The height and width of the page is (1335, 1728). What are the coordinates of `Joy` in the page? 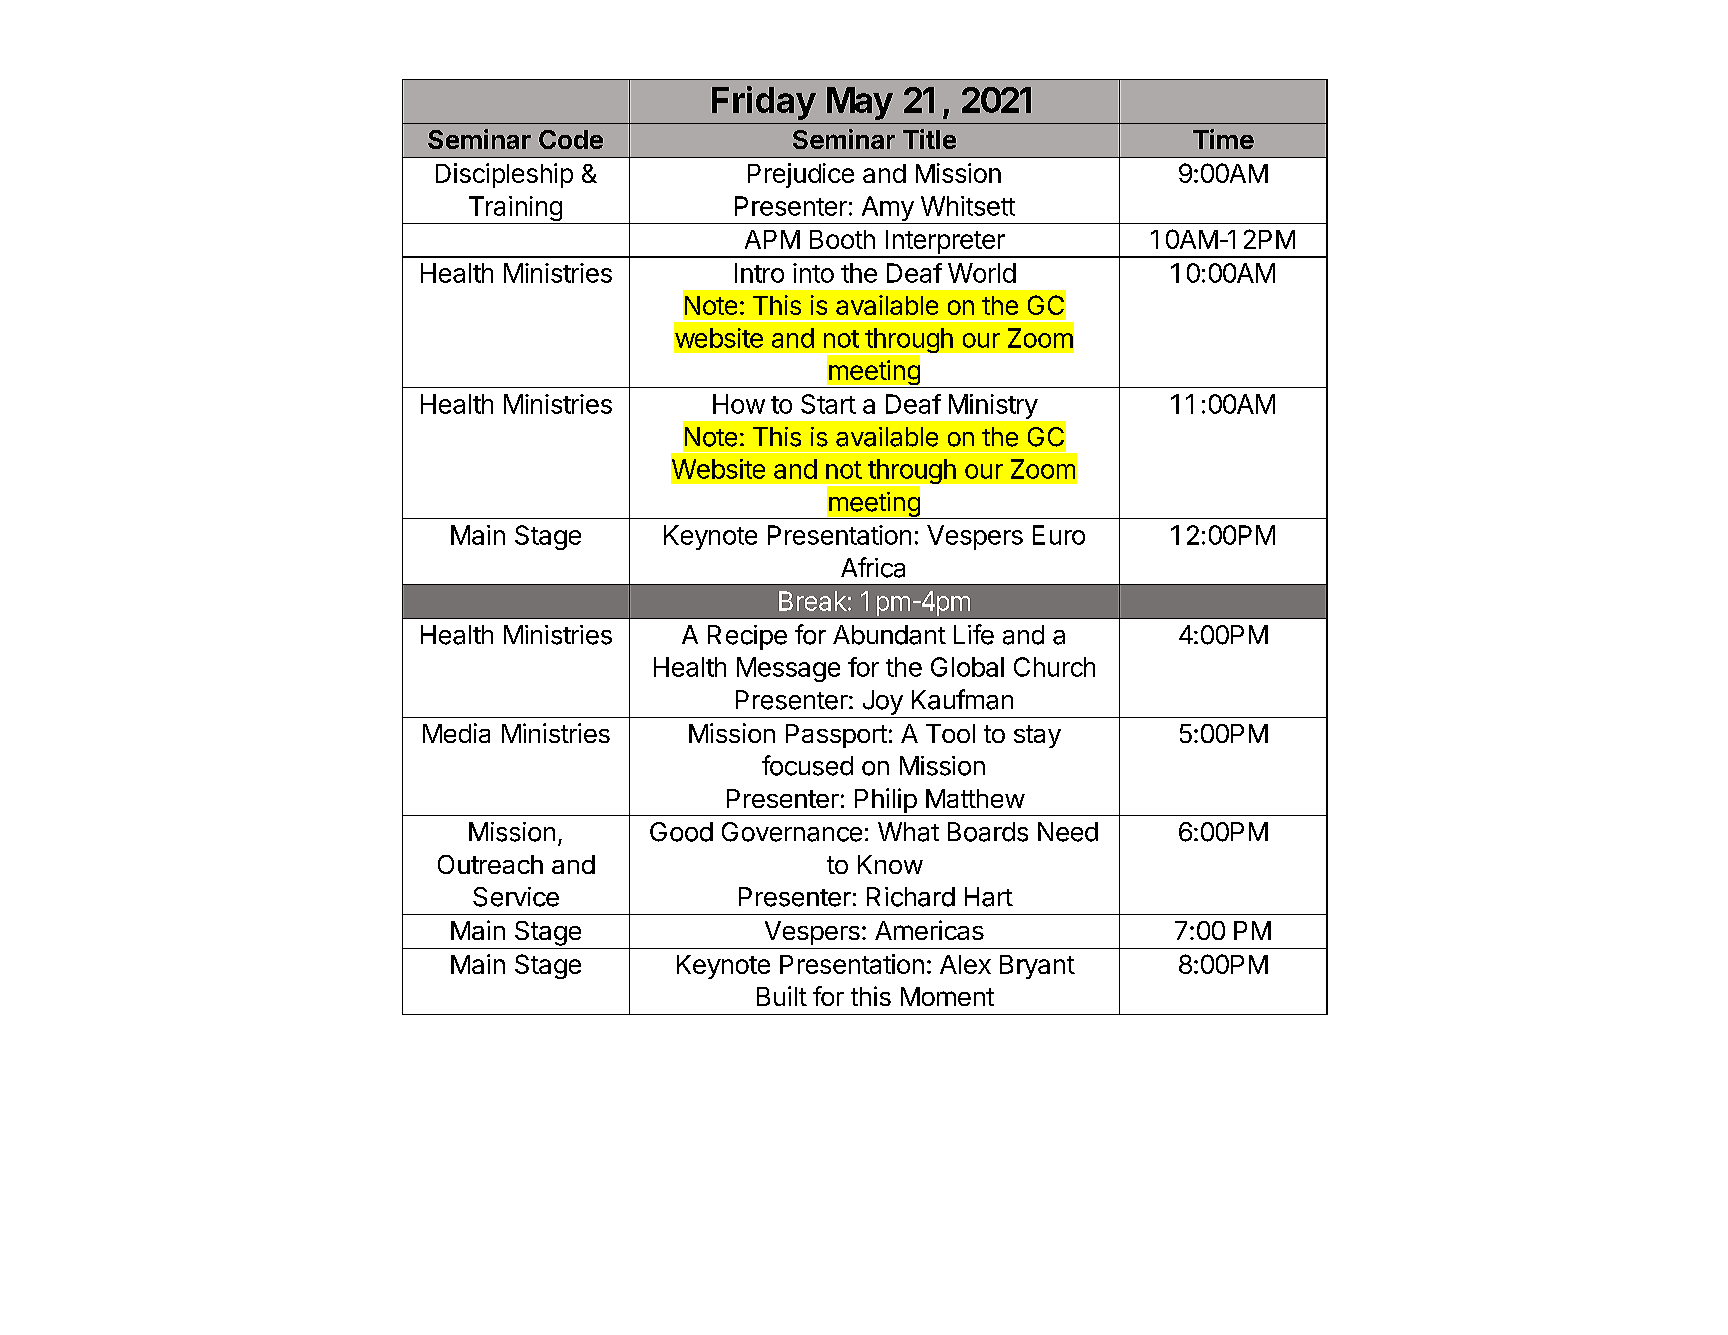 It's located at (883, 702).
